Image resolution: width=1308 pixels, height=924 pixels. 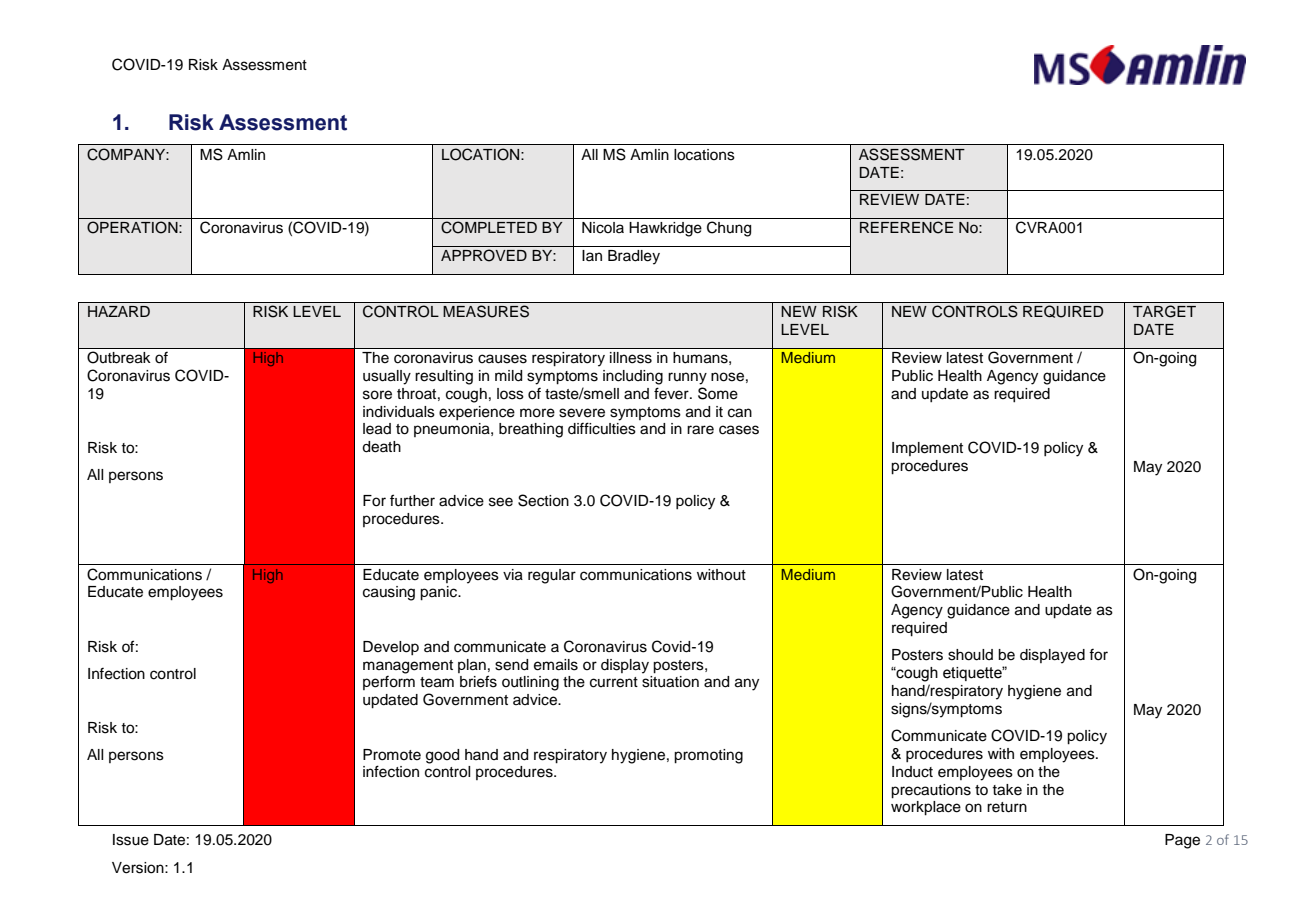 I want to click on Bradley, so click(x=634, y=257).
